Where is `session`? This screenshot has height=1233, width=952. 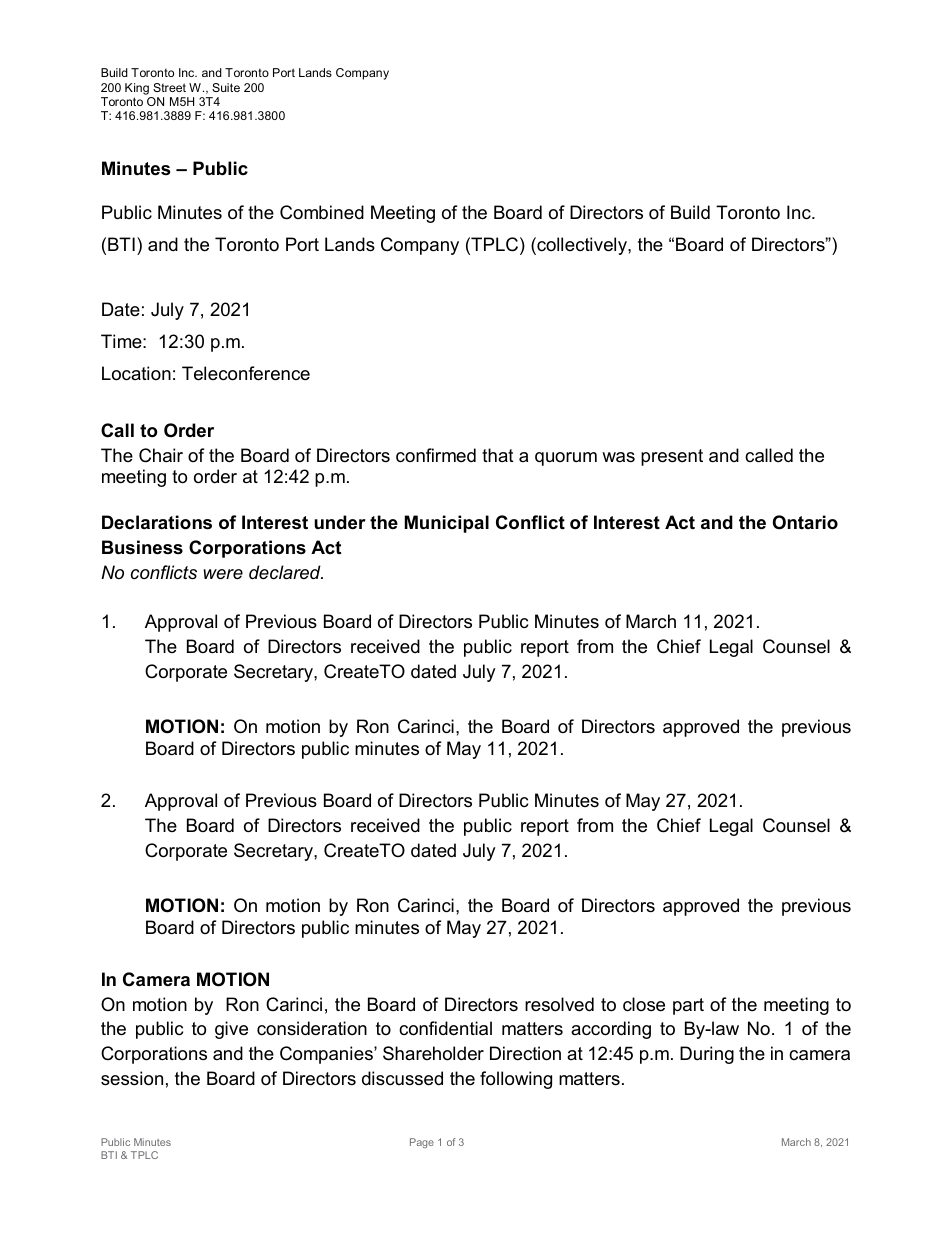 session is located at coordinates (132, 1078).
